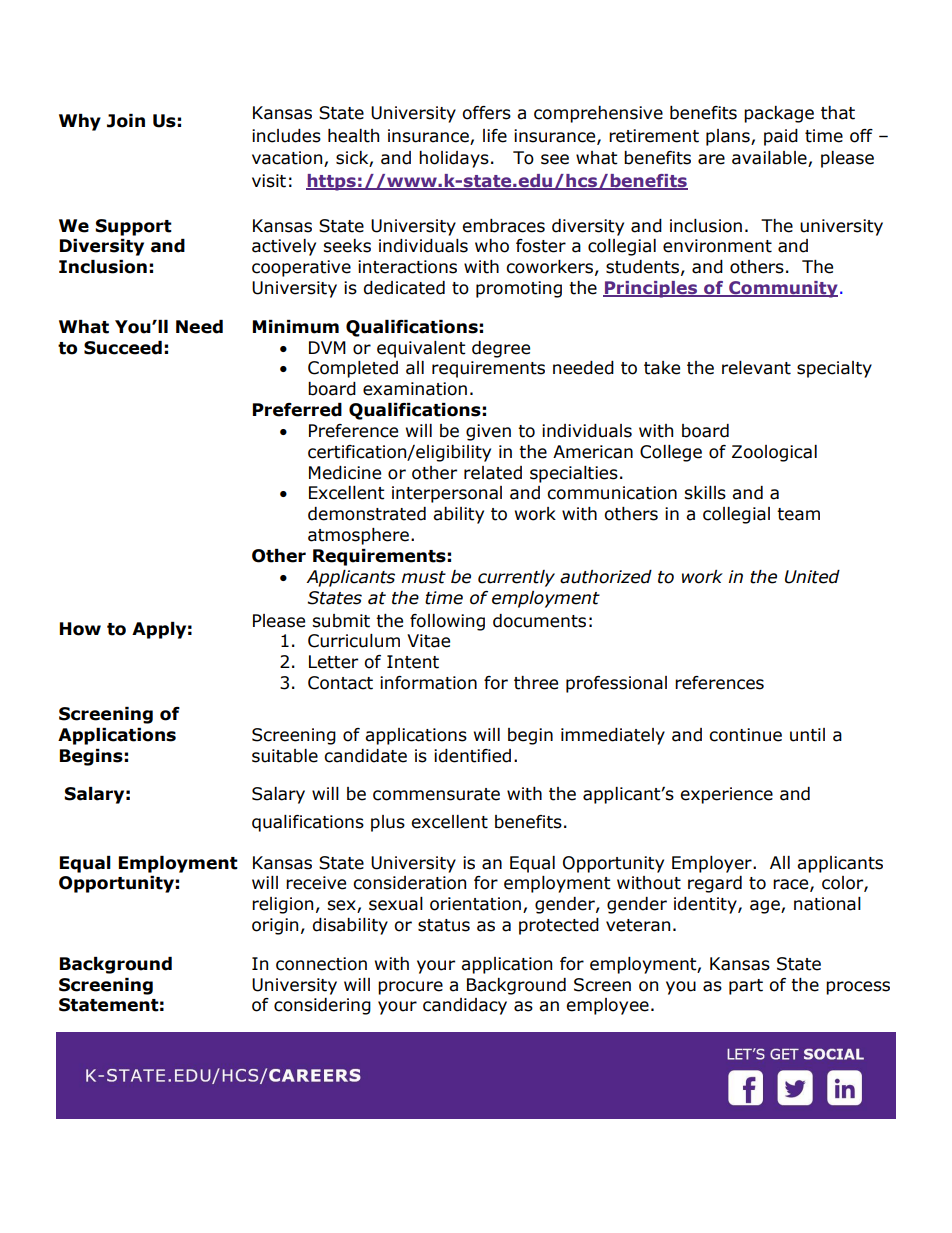 The image size is (952, 1233). What do you see at coordinates (275, 926) in the page?
I see `origin` at bounding box center [275, 926].
